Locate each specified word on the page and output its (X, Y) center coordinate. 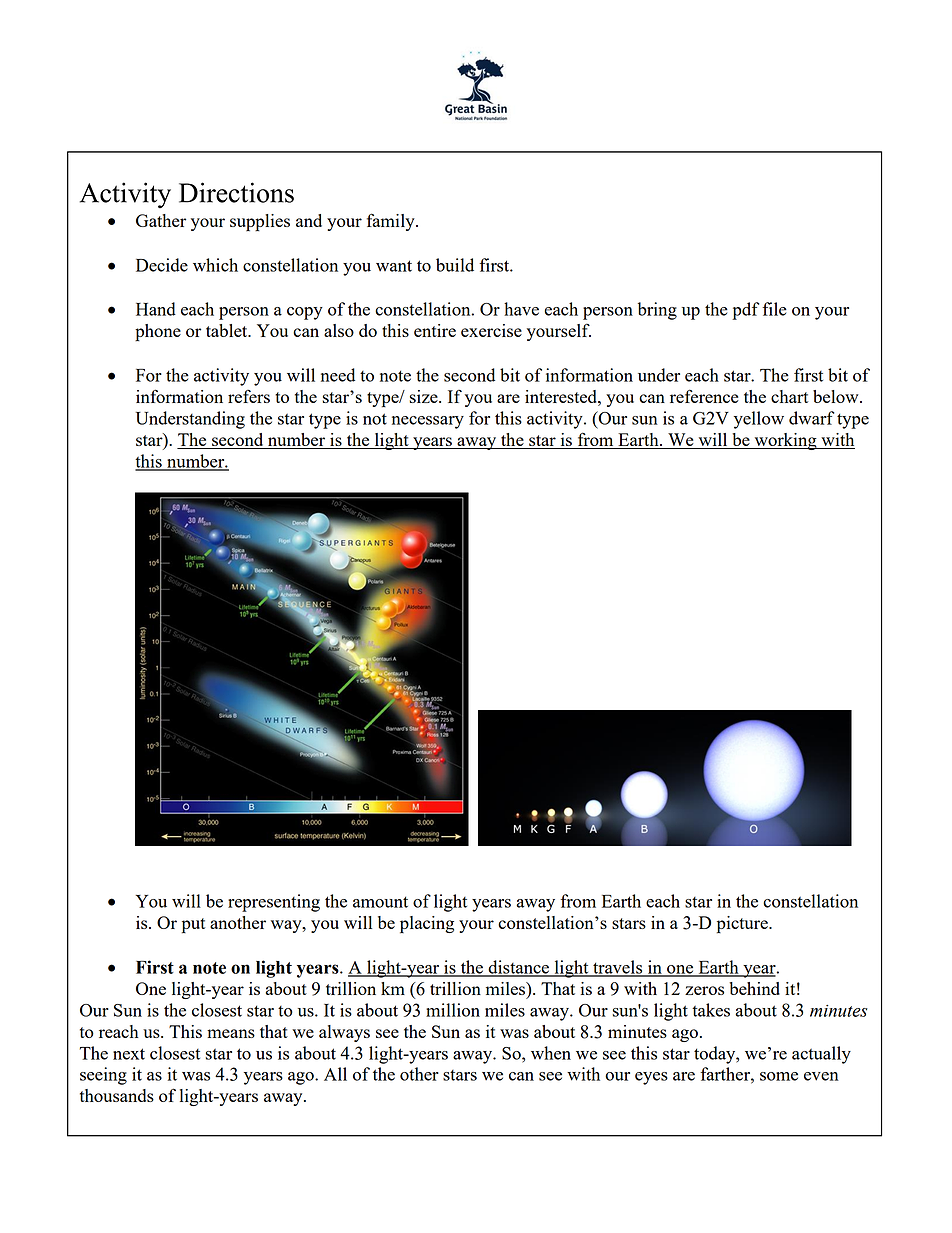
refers (249, 396)
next (129, 1054)
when (551, 1053)
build (455, 265)
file (774, 309)
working (785, 441)
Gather (161, 220)
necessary (428, 422)
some (779, 1076)
